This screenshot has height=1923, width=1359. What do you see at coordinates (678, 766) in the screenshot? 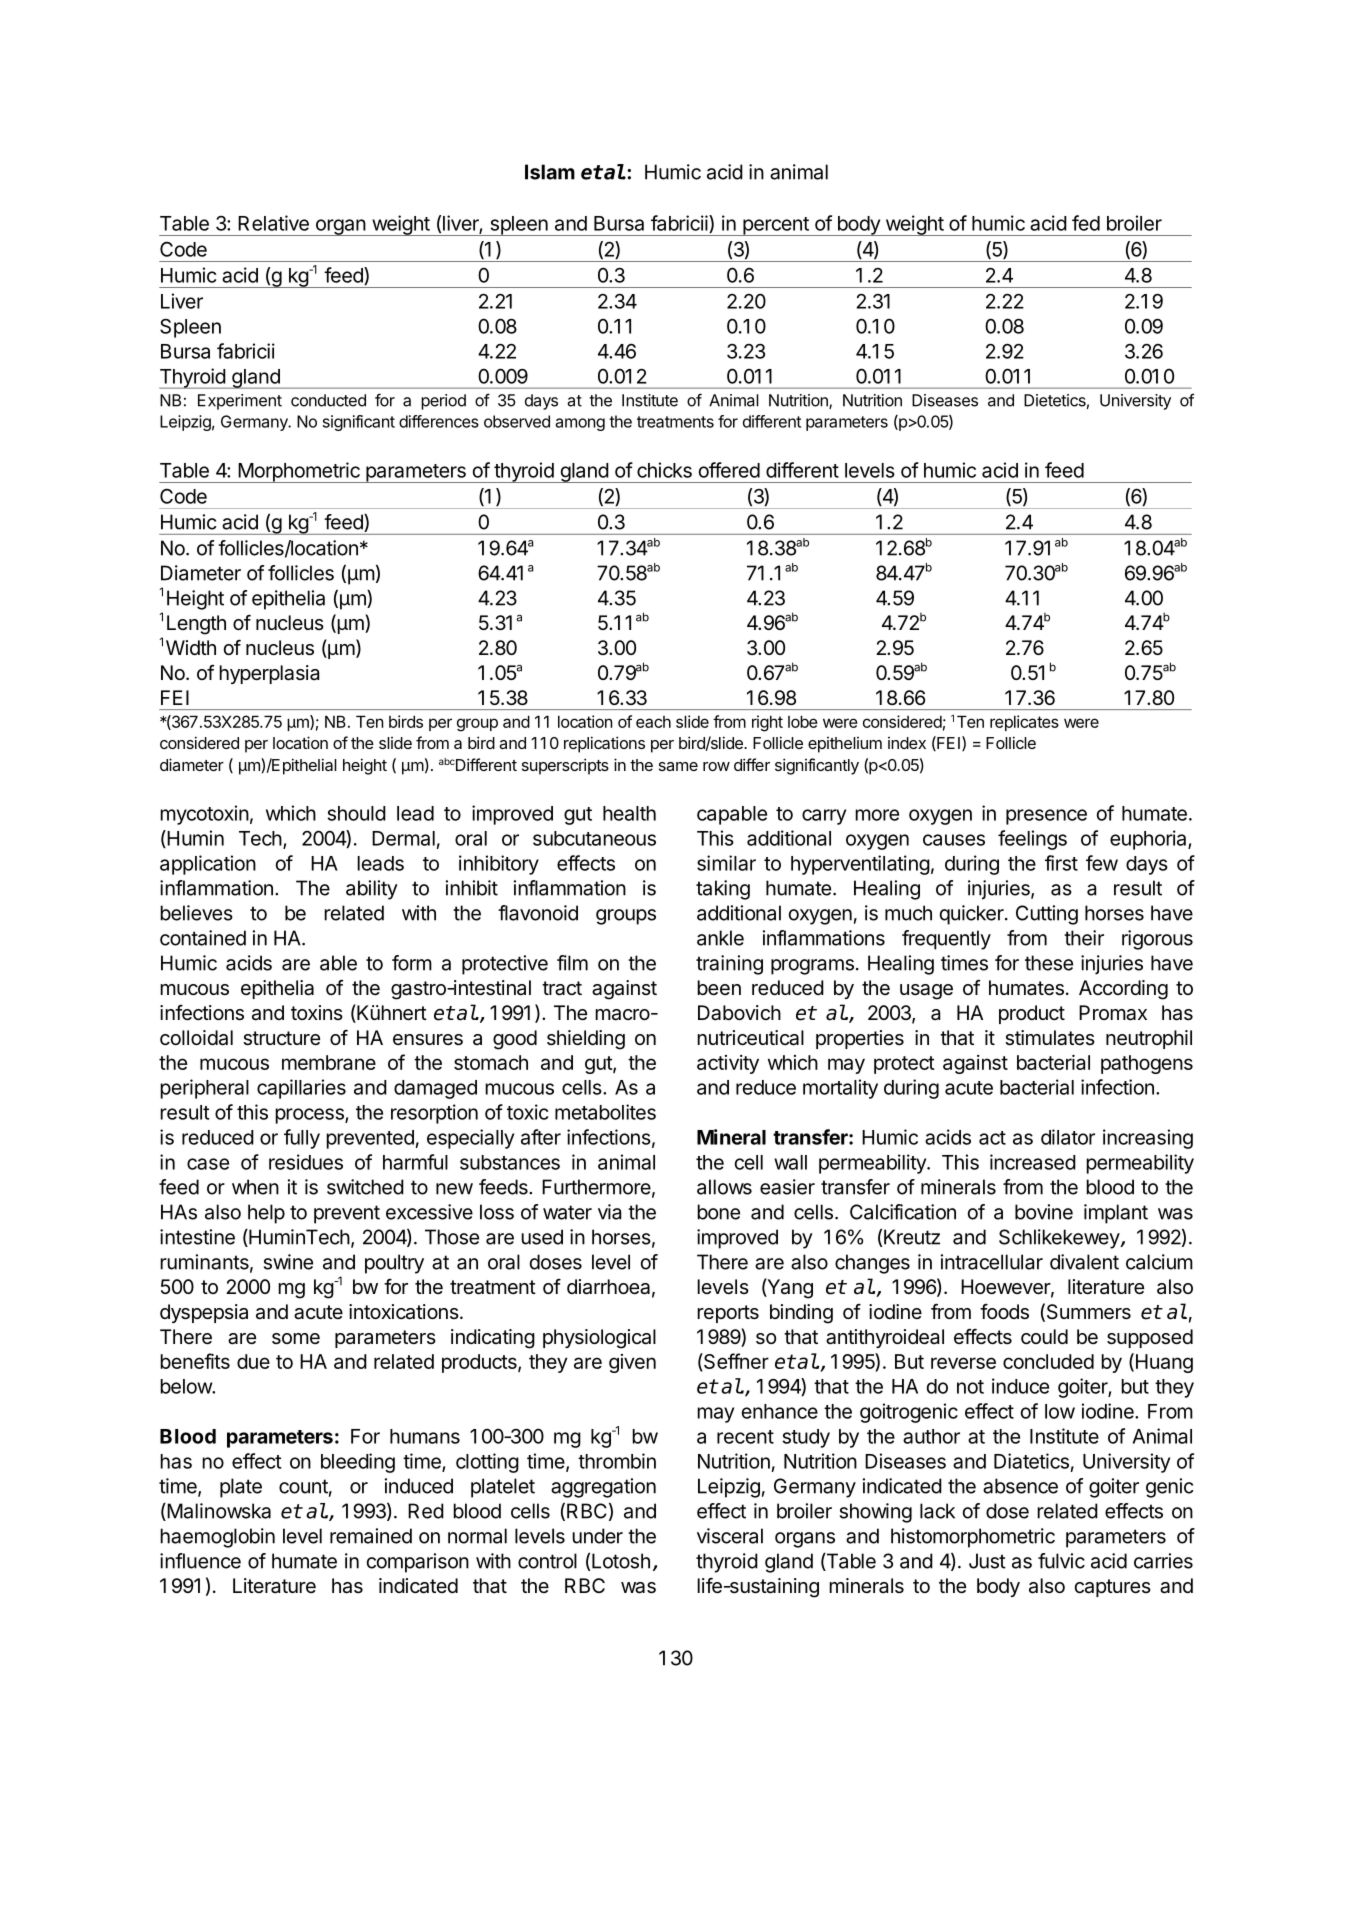
I see `same` at bounding box center [678, 766].
